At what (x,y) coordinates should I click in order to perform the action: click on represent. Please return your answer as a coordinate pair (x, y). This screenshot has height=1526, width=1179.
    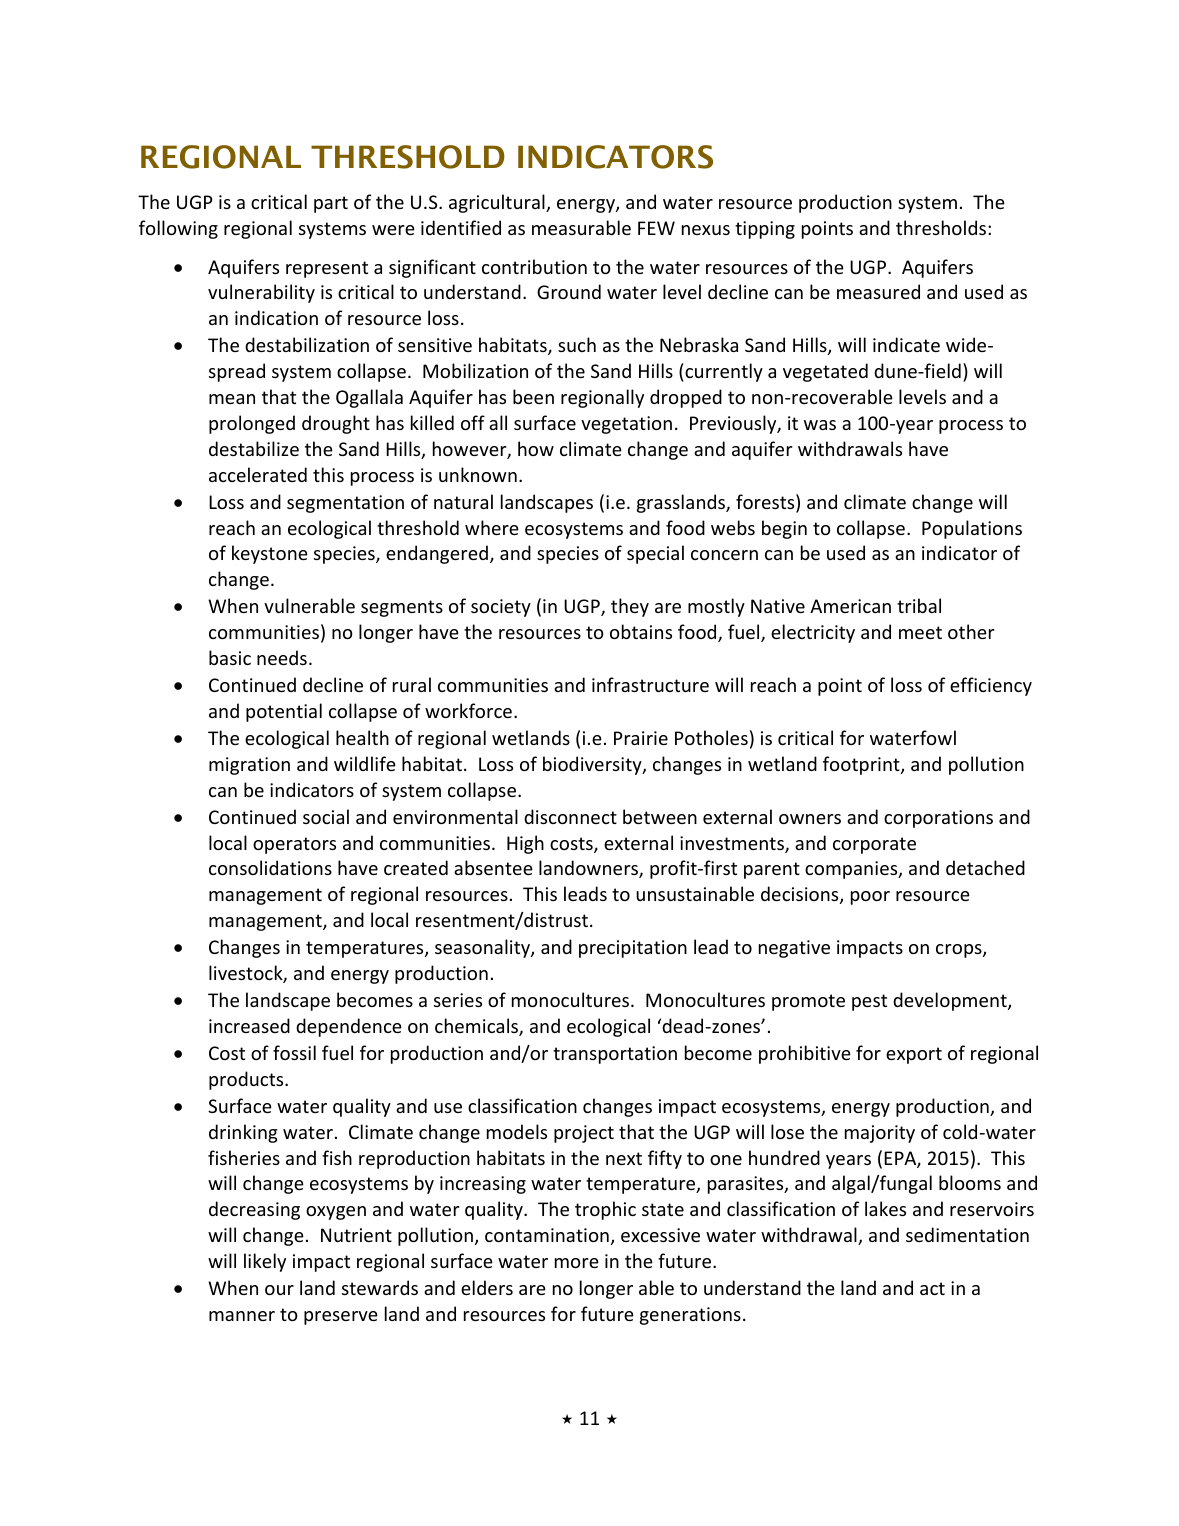
    Looking at the image, I should click on (327, 269).
